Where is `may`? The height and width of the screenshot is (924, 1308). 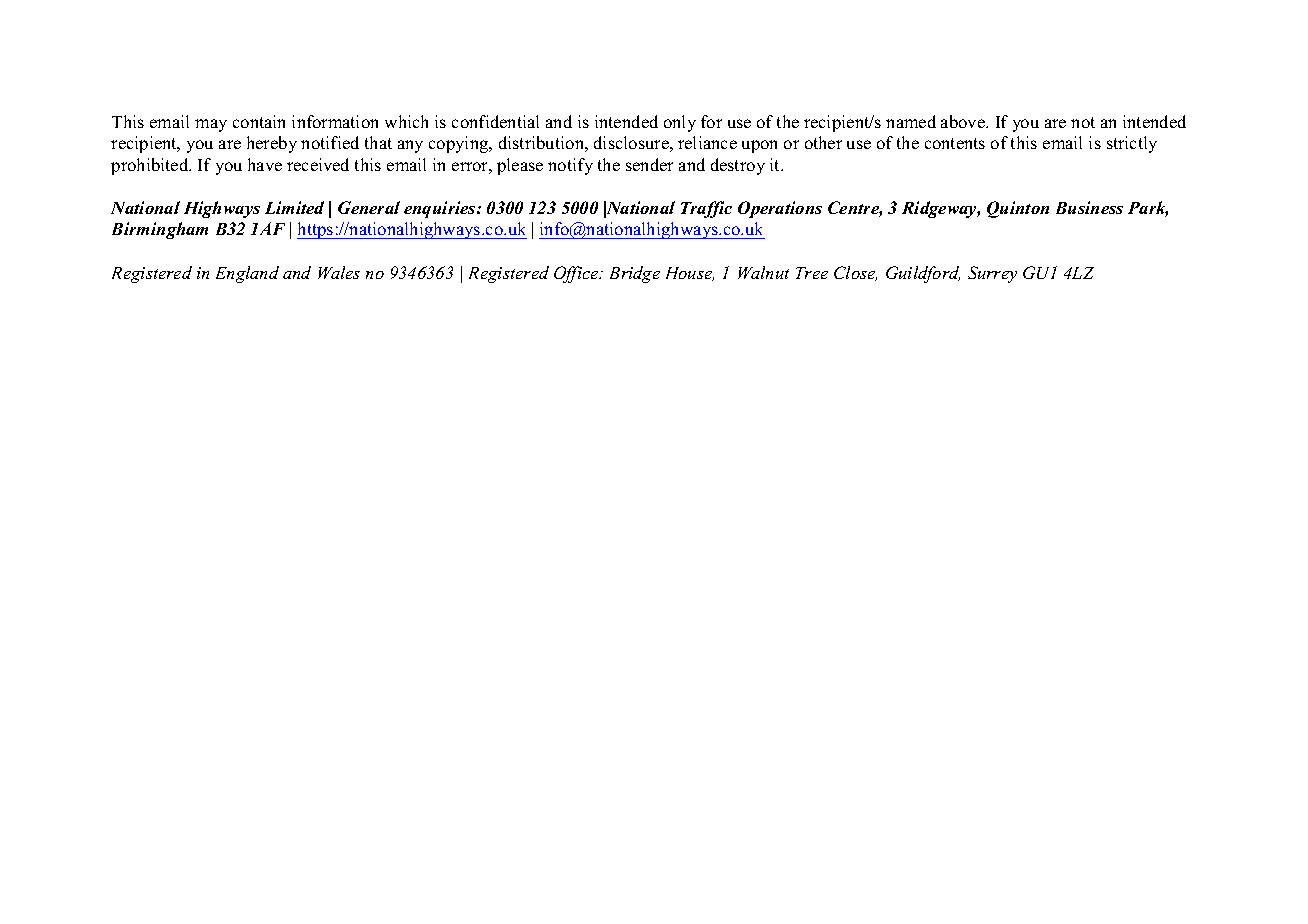
may is located at coordinates (211, 125).
